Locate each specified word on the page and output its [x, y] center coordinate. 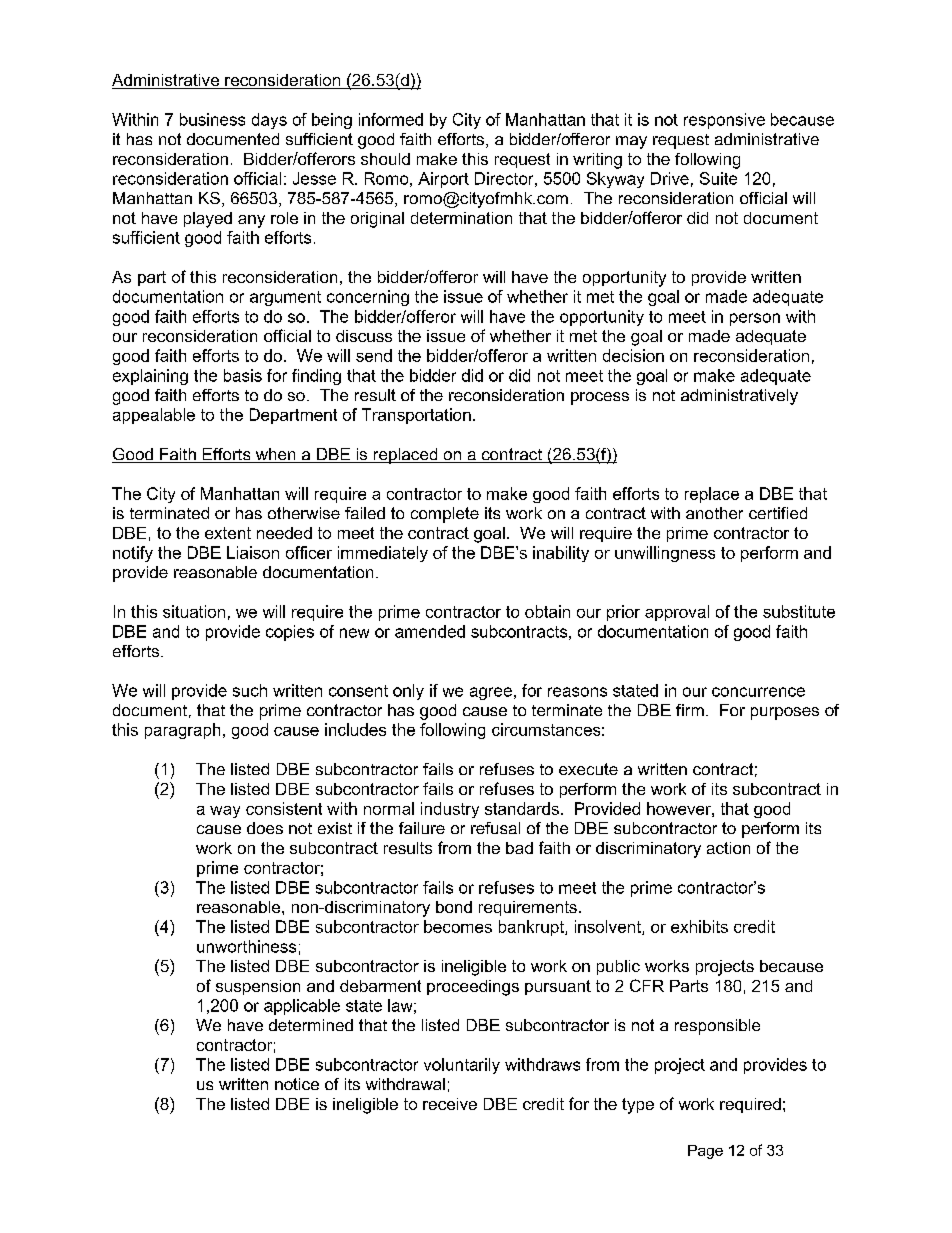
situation [194, 611]
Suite [718, 178]
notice [297, 1084]
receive [450, 1104]
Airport [443, 180]
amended [430, 631]
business [212, 119]
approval [677, 613]
